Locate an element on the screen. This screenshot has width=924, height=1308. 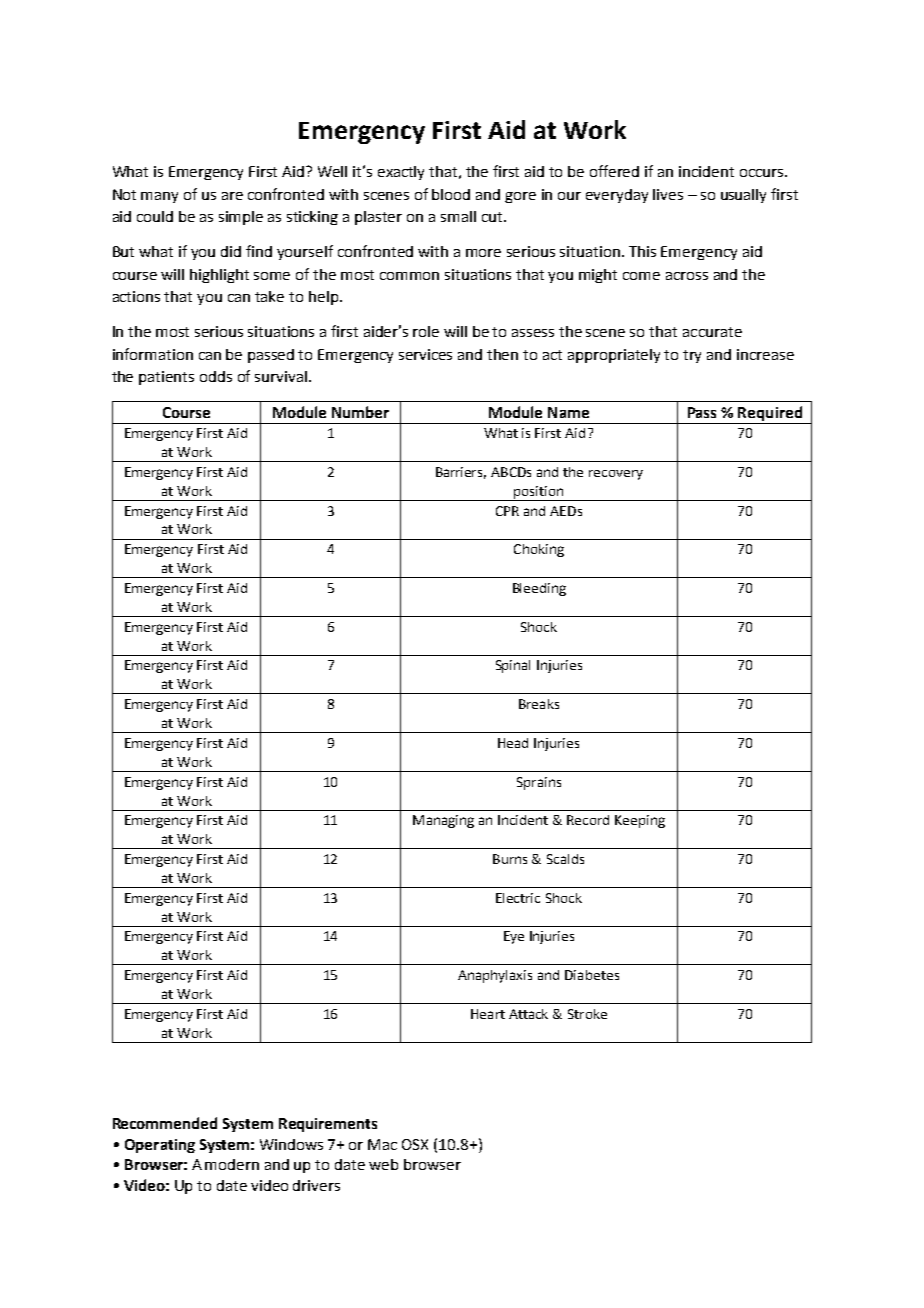
lives is located at coordinates (668, 194).
